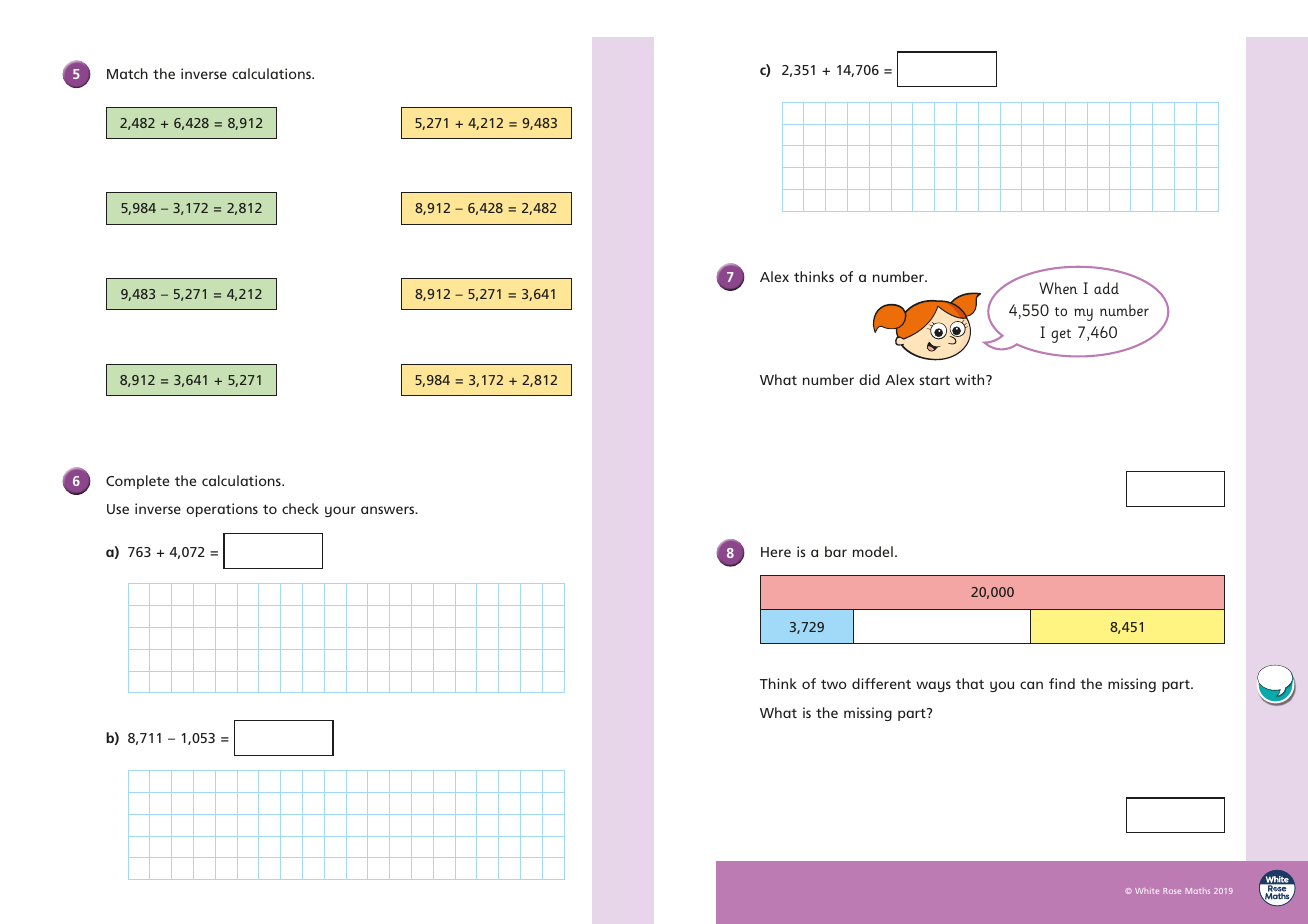  Describe the element at coordinates (222, 510) in the screenshot. I see `operations` at that location.
